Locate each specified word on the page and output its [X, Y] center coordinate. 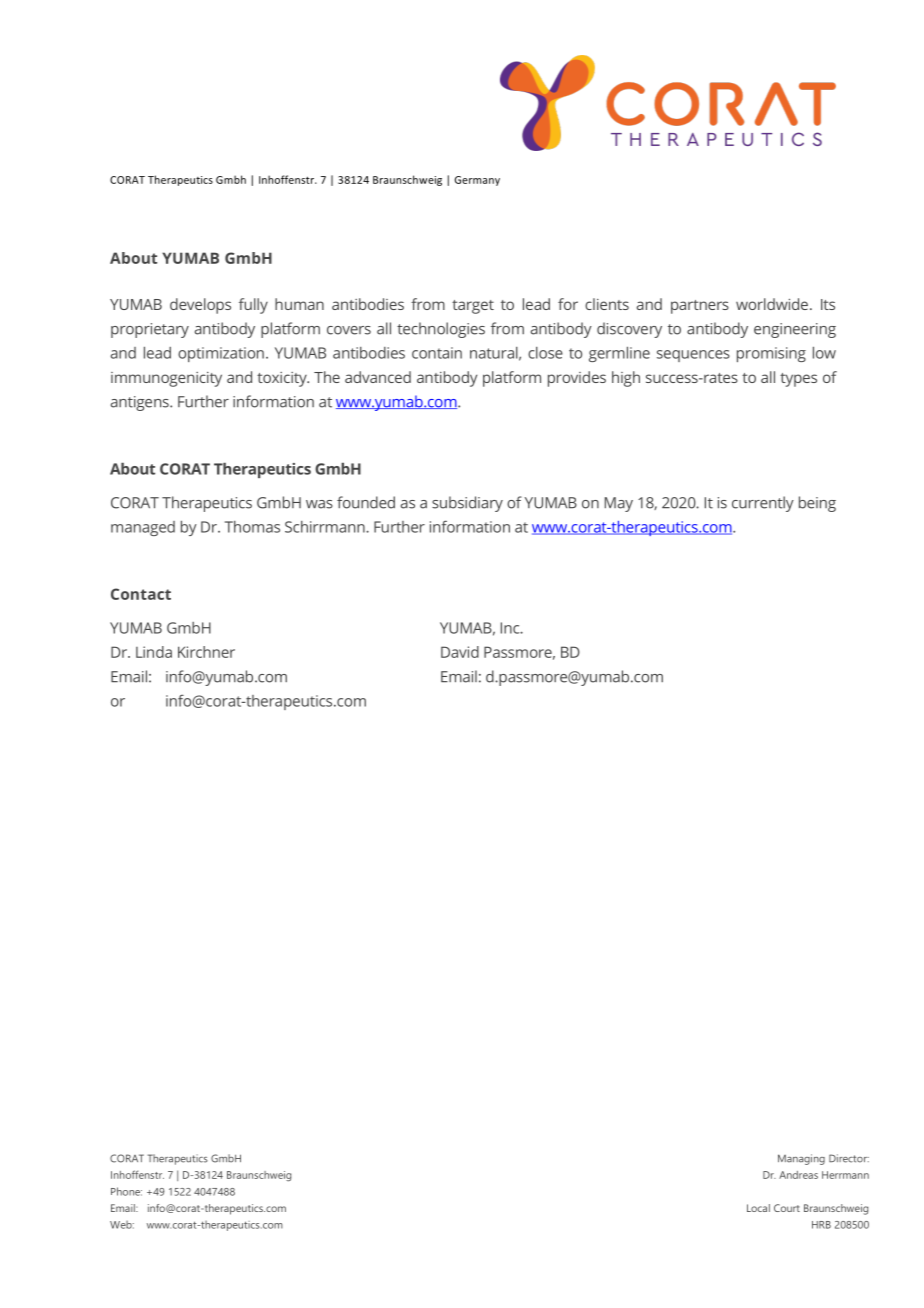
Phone [126, 1191]
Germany [477, 181]
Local [758, 1208]
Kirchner [206, 652]
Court [787, 1208]
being [817, 504]
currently [763, 504]
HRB [821, 1225]
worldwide [772, 304]
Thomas [252, 527]
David [460, 652]
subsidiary [467, 504]
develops [200, 306]
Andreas [798, 1175]
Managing [801, 1159]
